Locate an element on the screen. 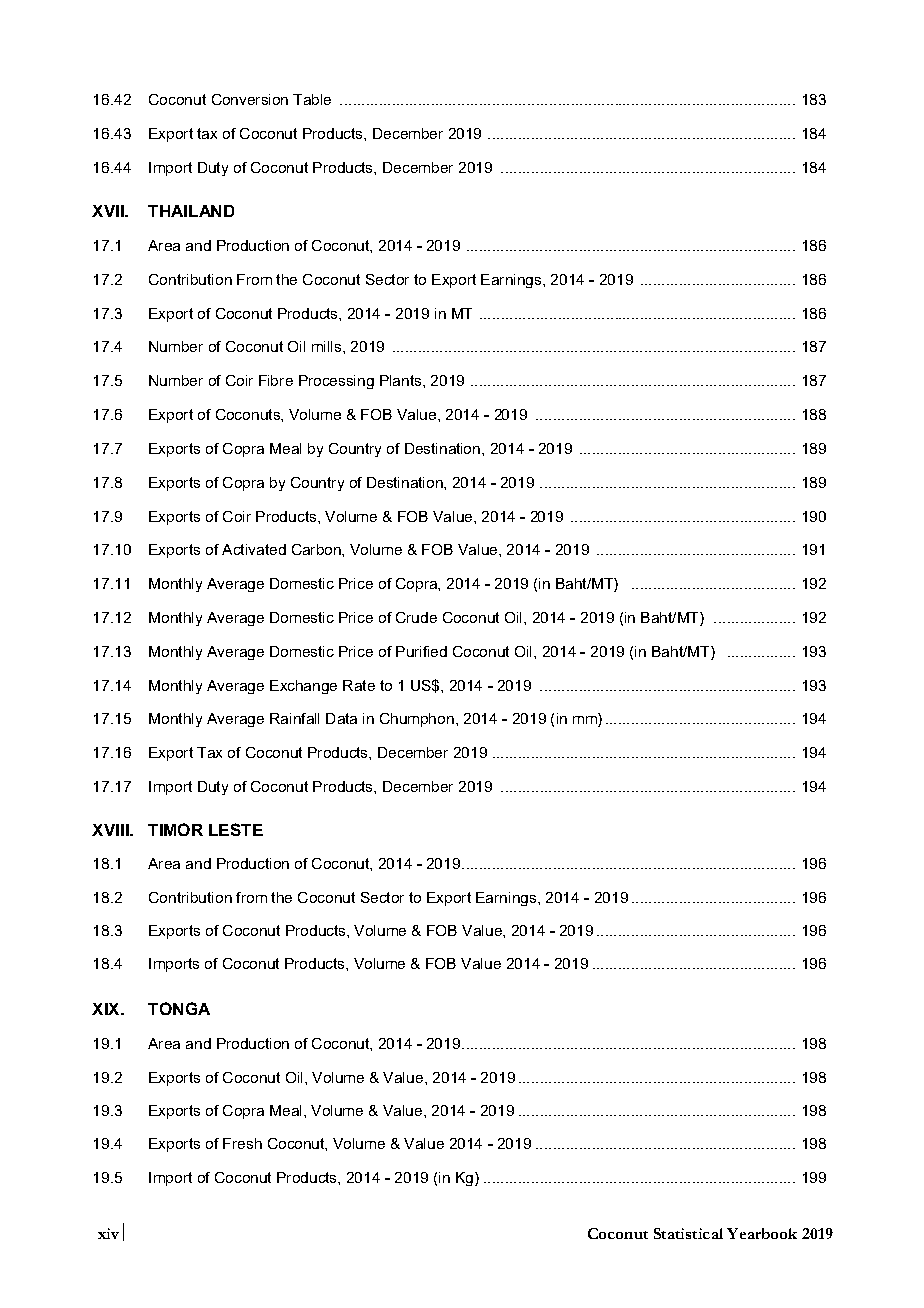  TIMOR is located at coordinates (175, 829).
